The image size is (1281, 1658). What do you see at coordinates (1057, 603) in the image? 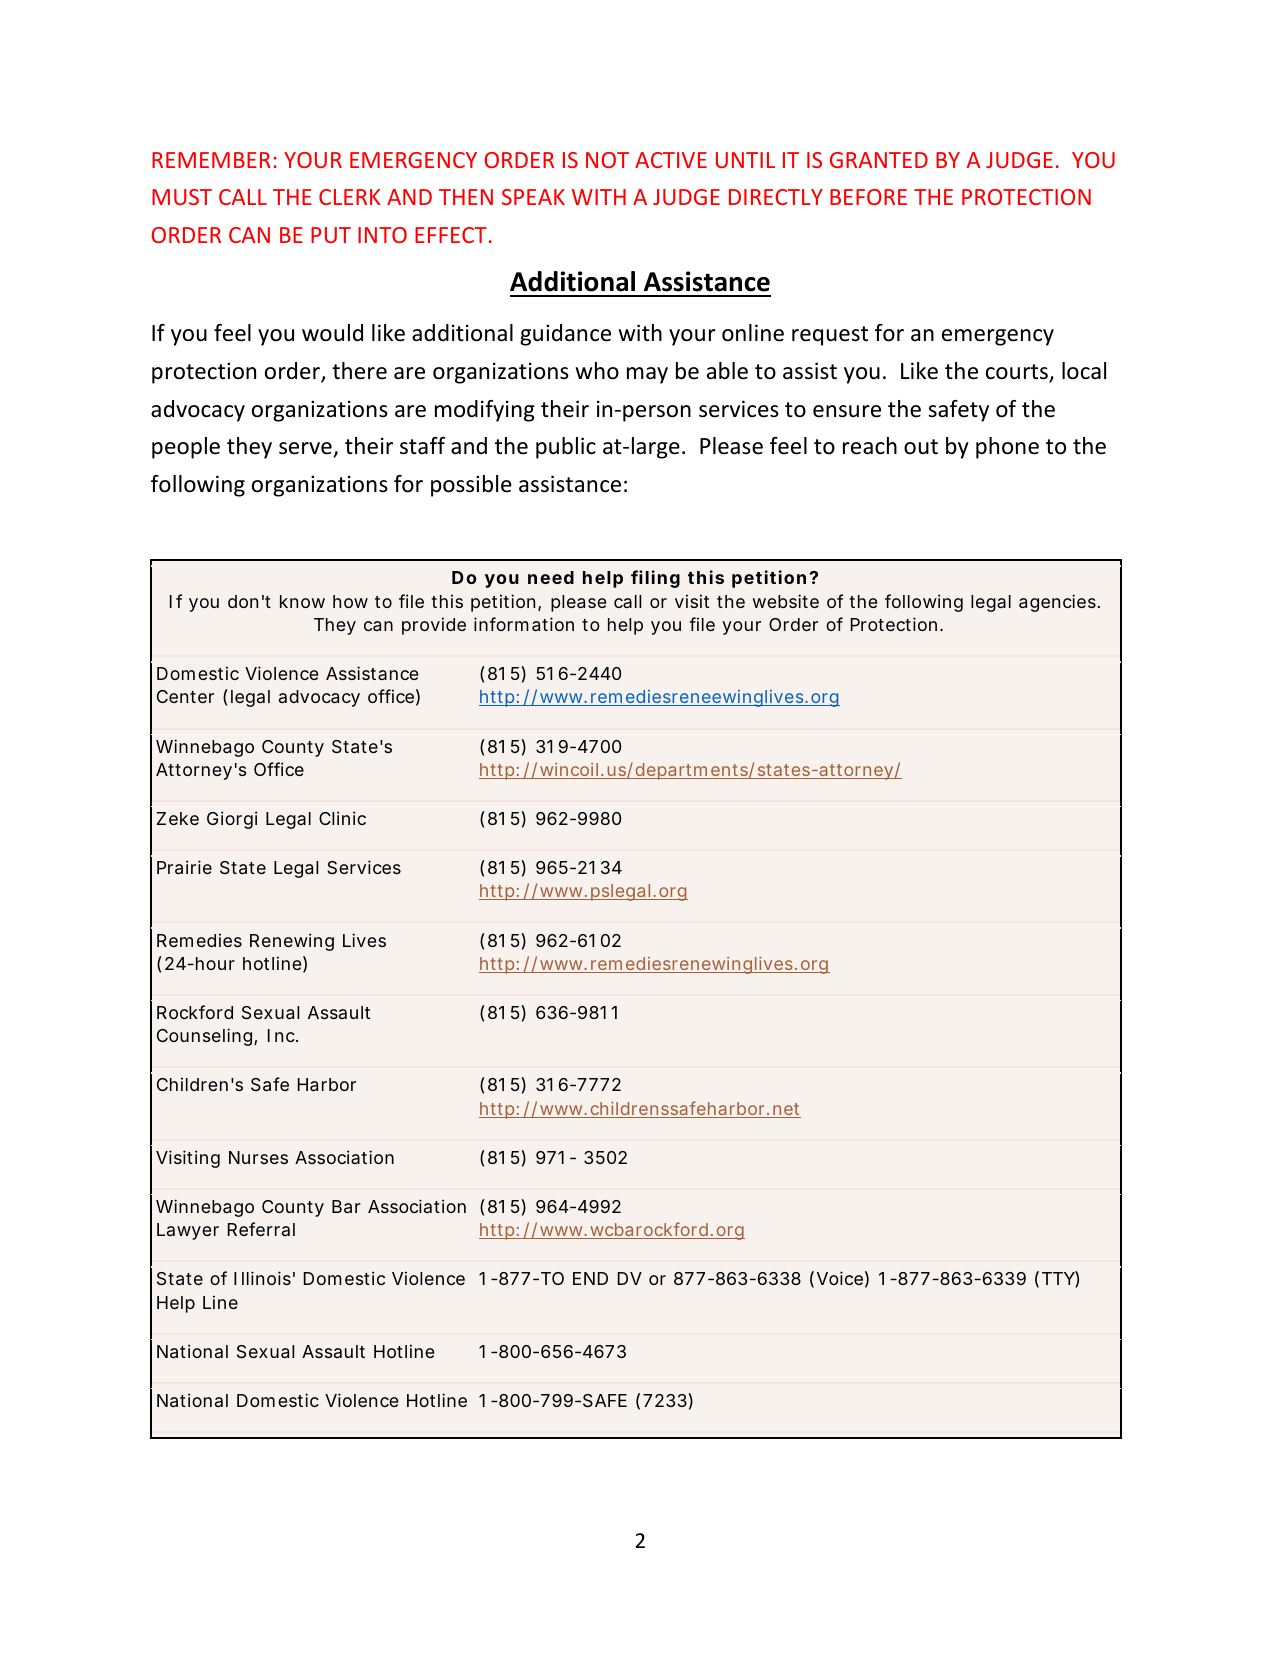
I see `agencies` at bounding box center [1057, 603].
